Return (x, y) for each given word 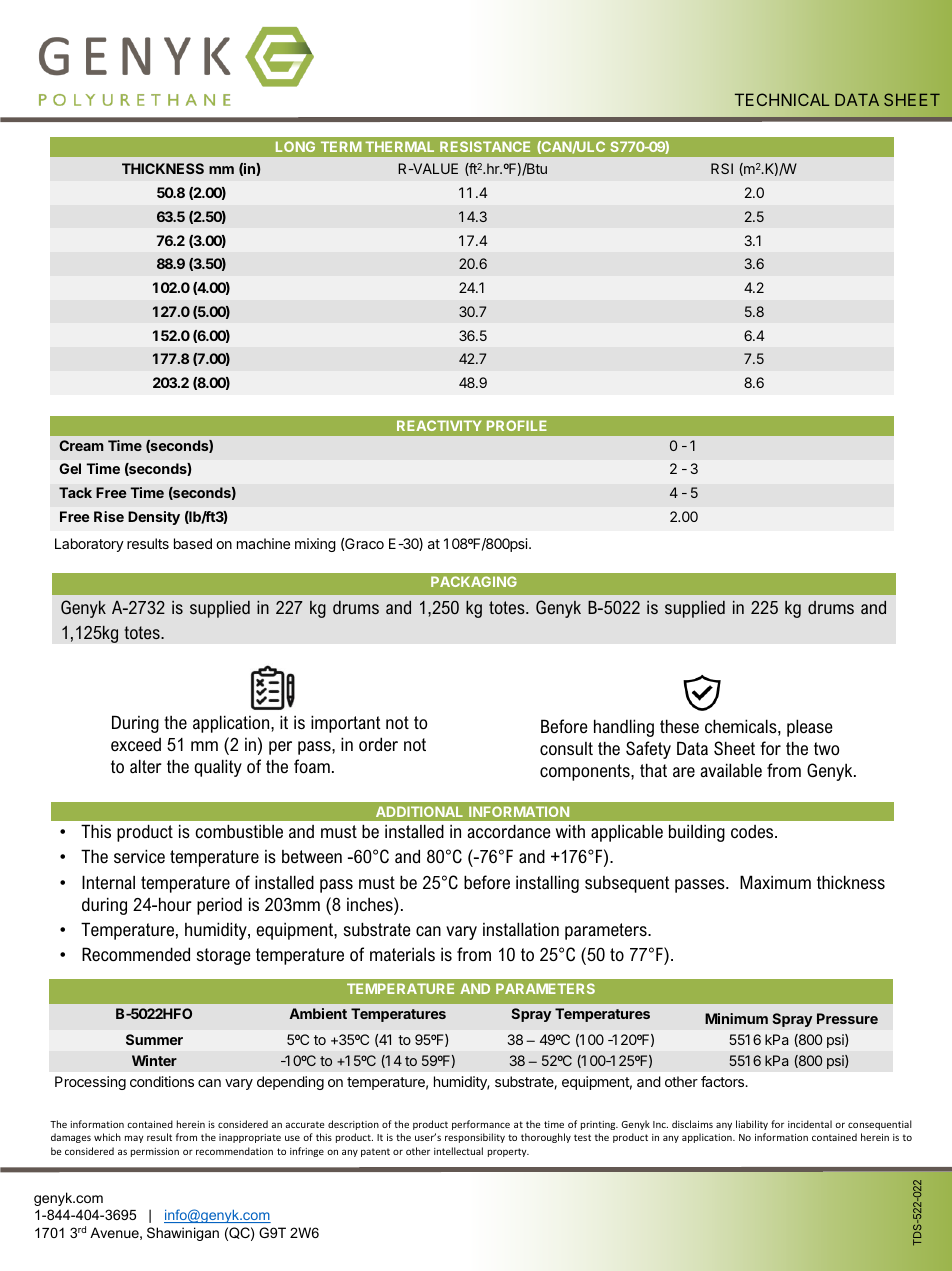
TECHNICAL (782, 99)
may (134, 1139)
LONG (295, 146)
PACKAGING (474, 581)
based (193, 543)
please (810, 728)
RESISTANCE (485, 146)
